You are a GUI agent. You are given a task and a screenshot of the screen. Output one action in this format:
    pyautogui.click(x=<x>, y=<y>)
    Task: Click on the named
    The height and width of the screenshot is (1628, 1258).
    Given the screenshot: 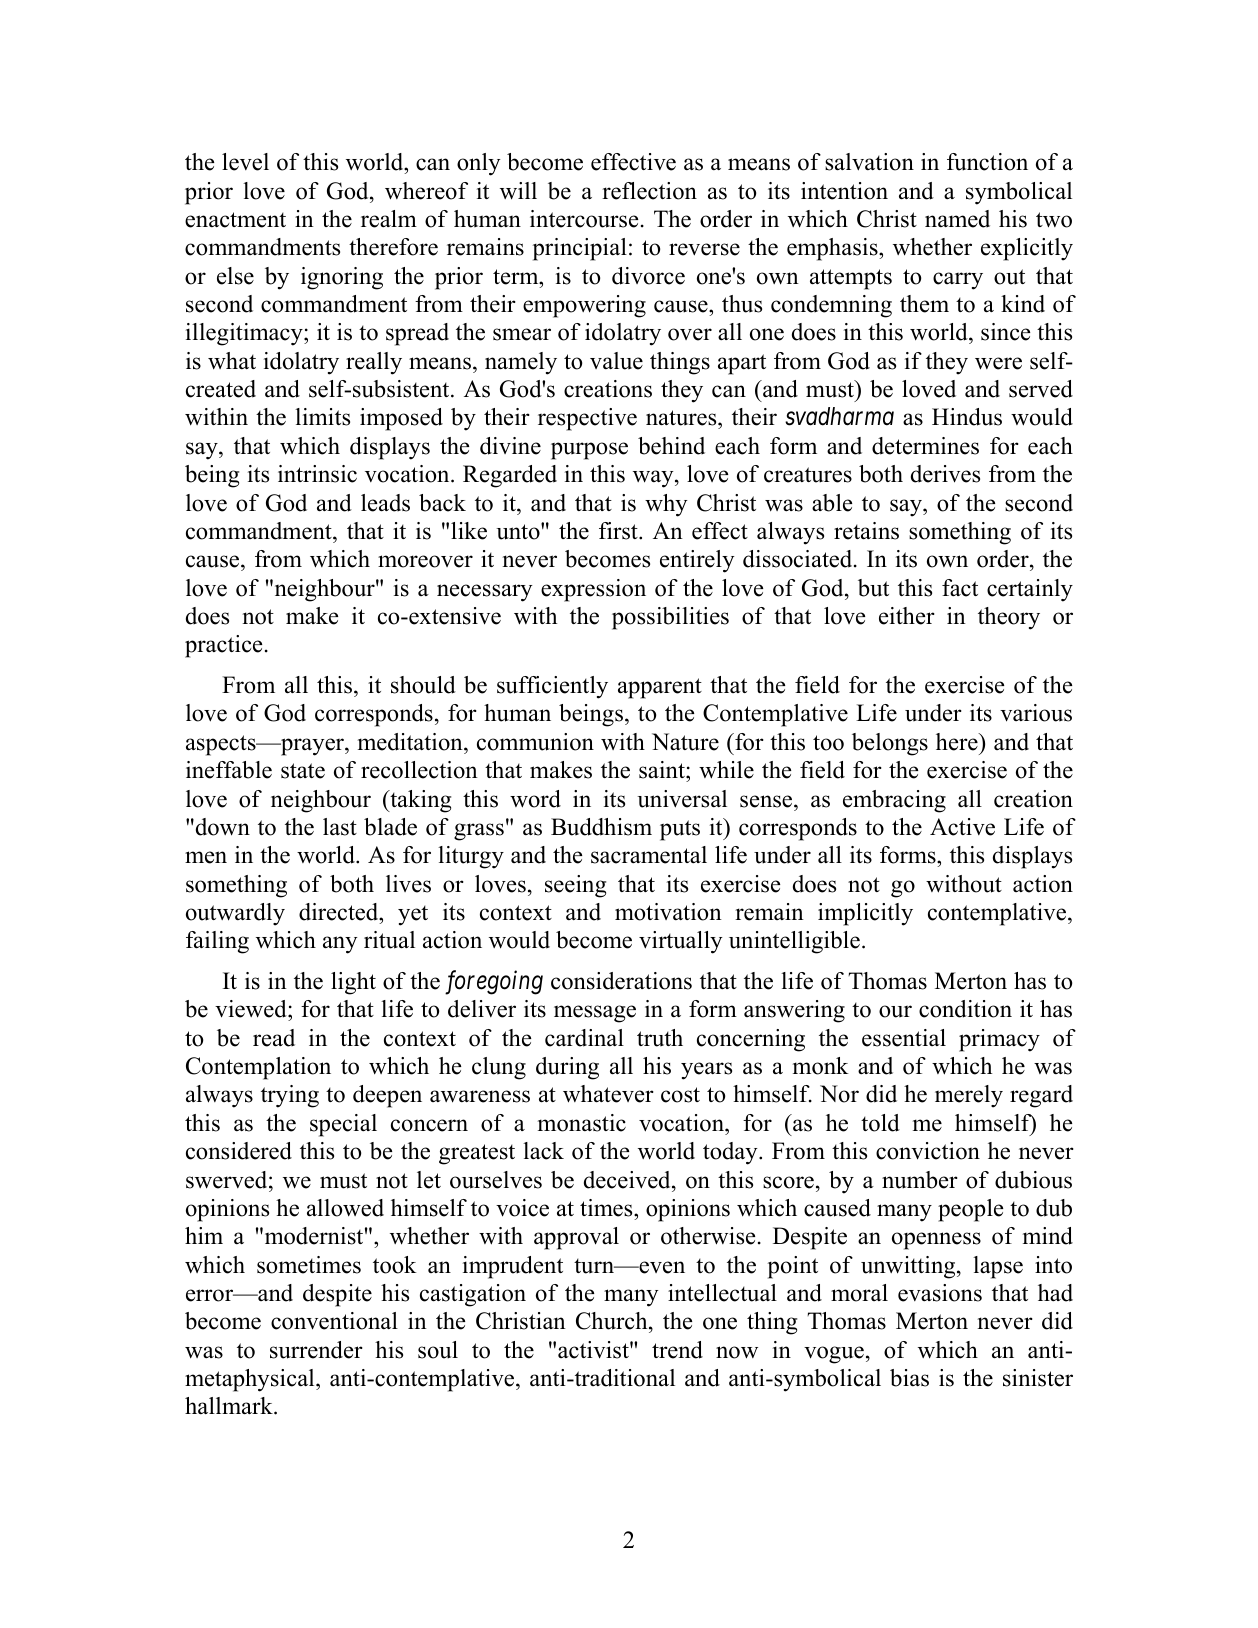 What is the action you would take?
    pyautogui.click(x=957, y=219)
